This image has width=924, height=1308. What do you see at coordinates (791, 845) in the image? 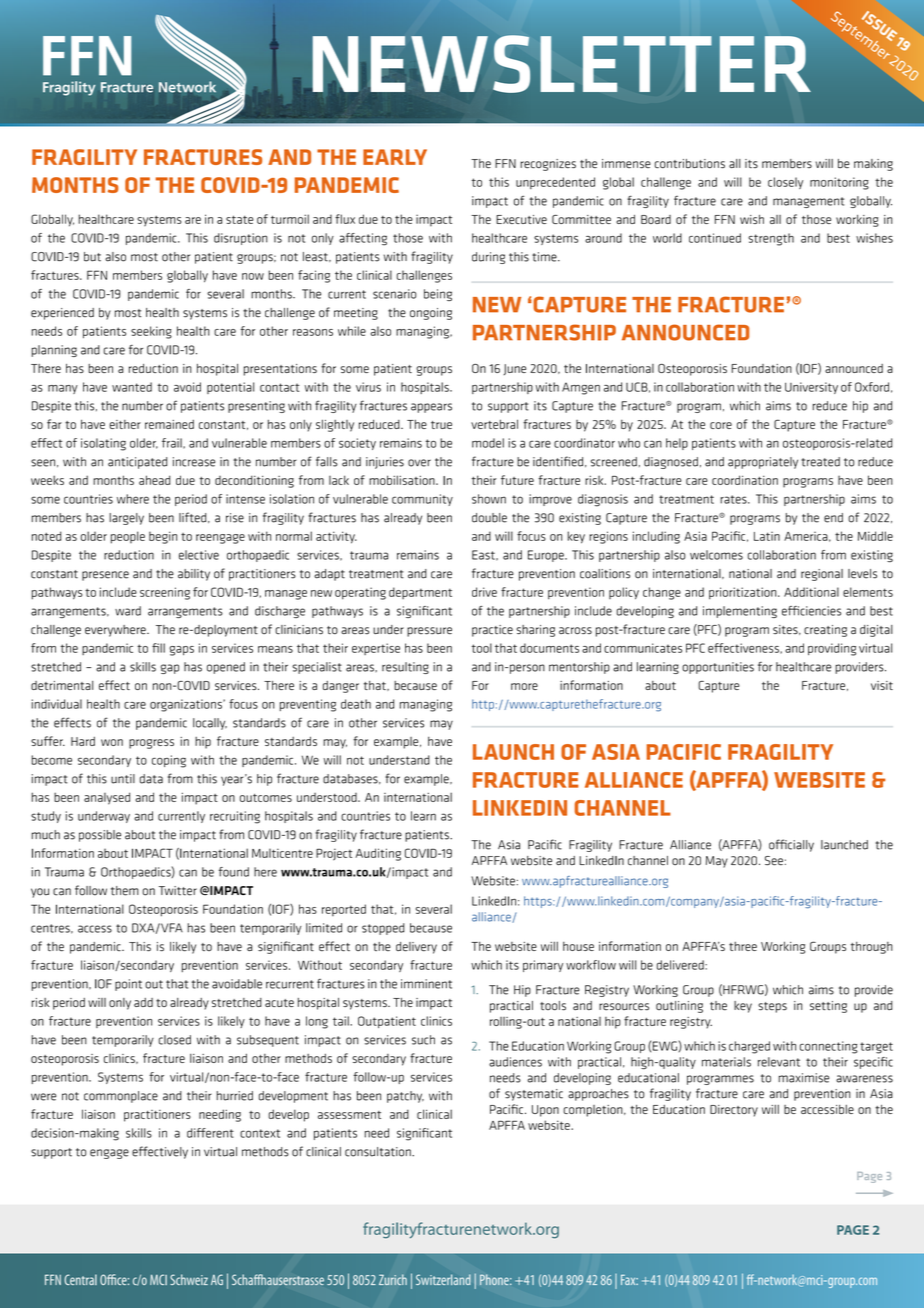
I see `officially` at bounding box center [791, 845].
